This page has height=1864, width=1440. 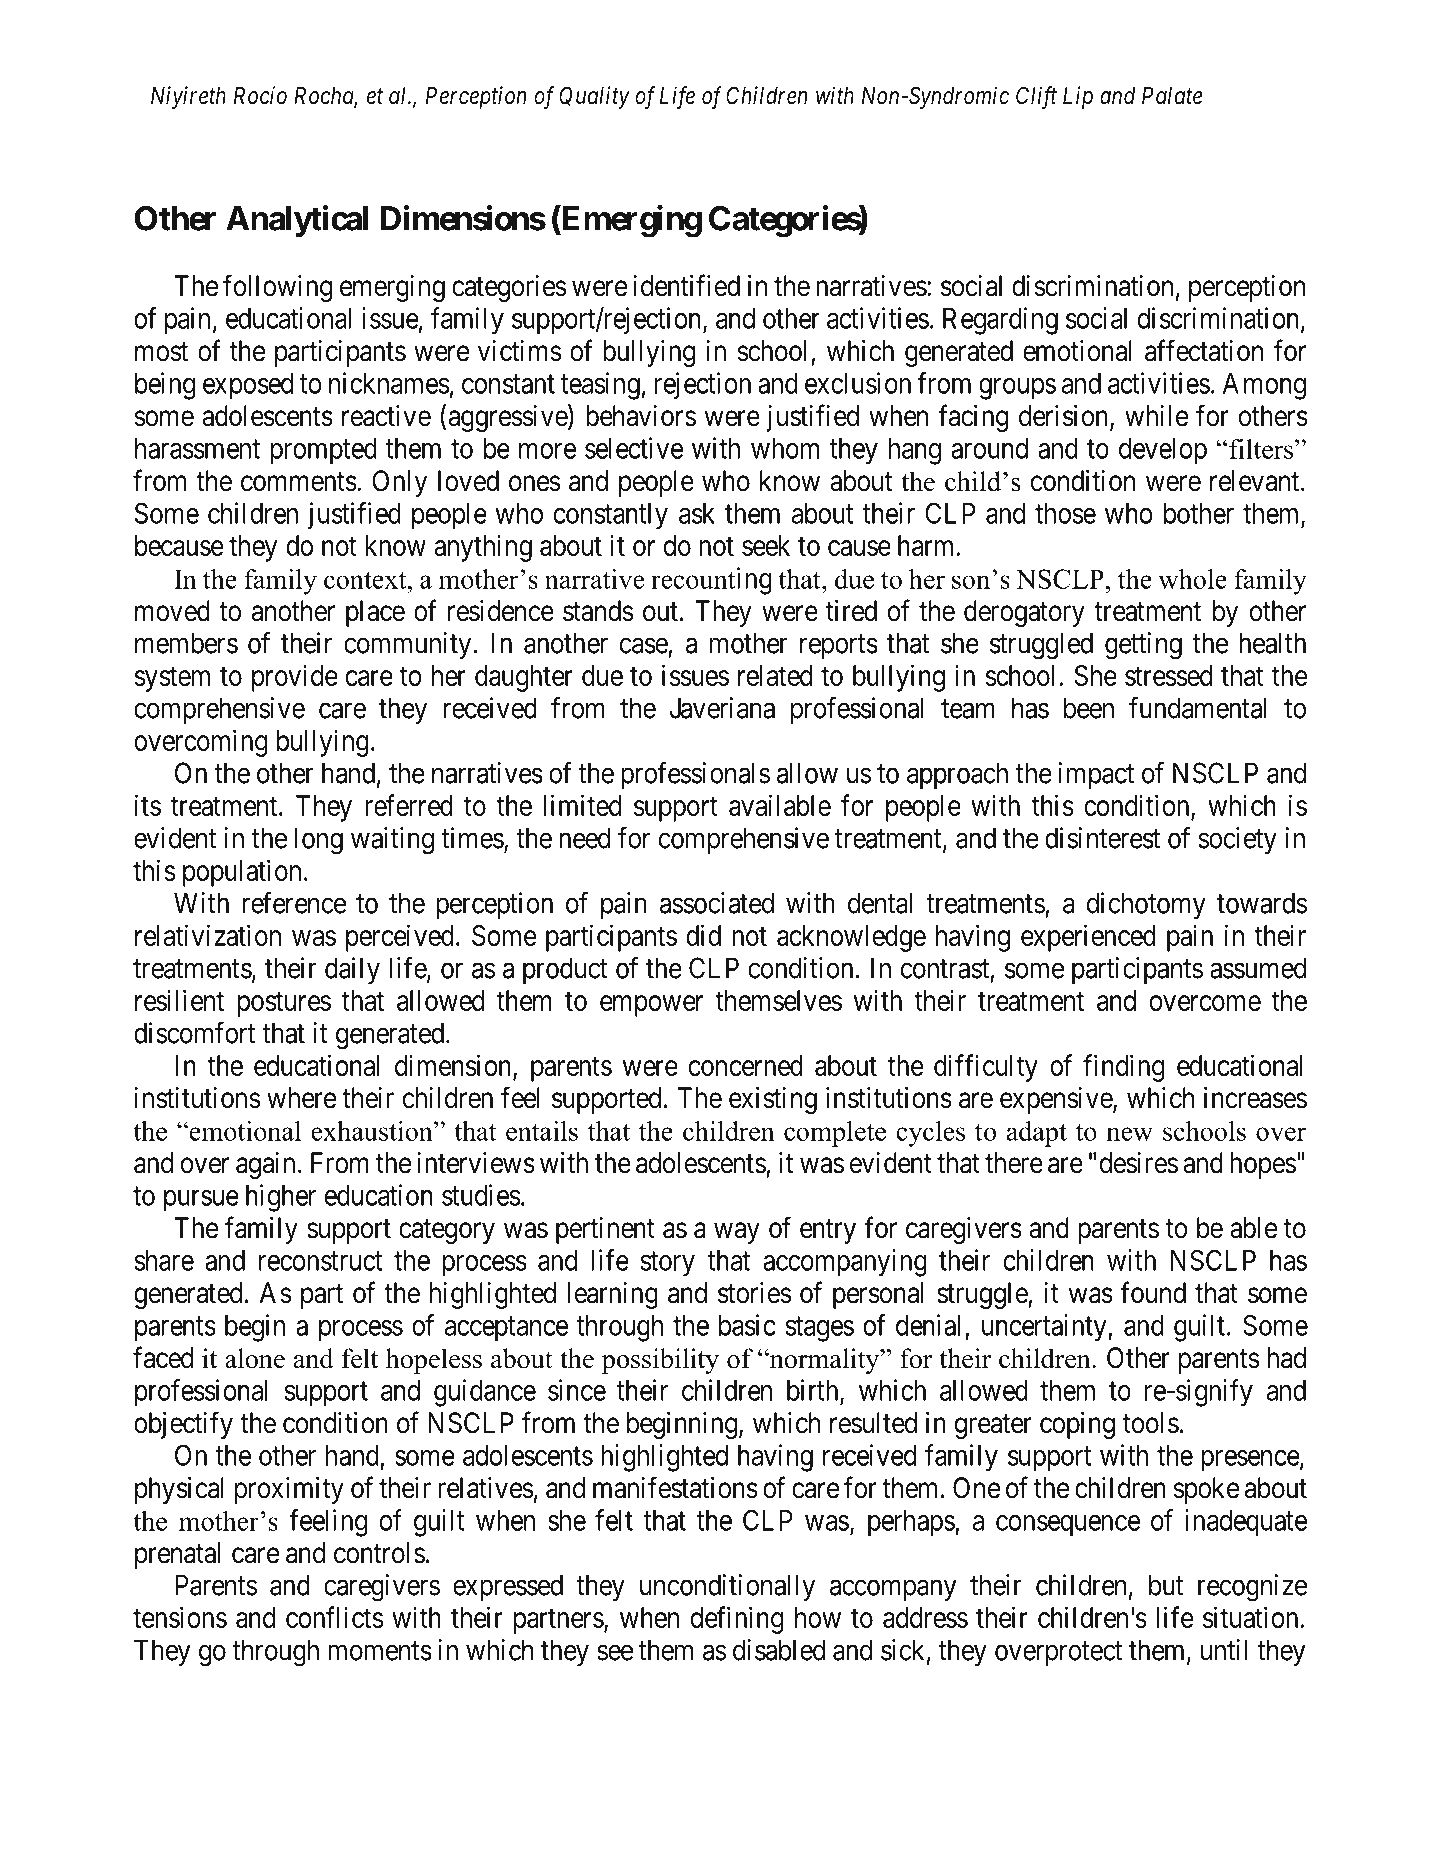 What do you see at coordinates (737, 1620) in the page?
I see `defining` at bounding box center [737, 1620].
